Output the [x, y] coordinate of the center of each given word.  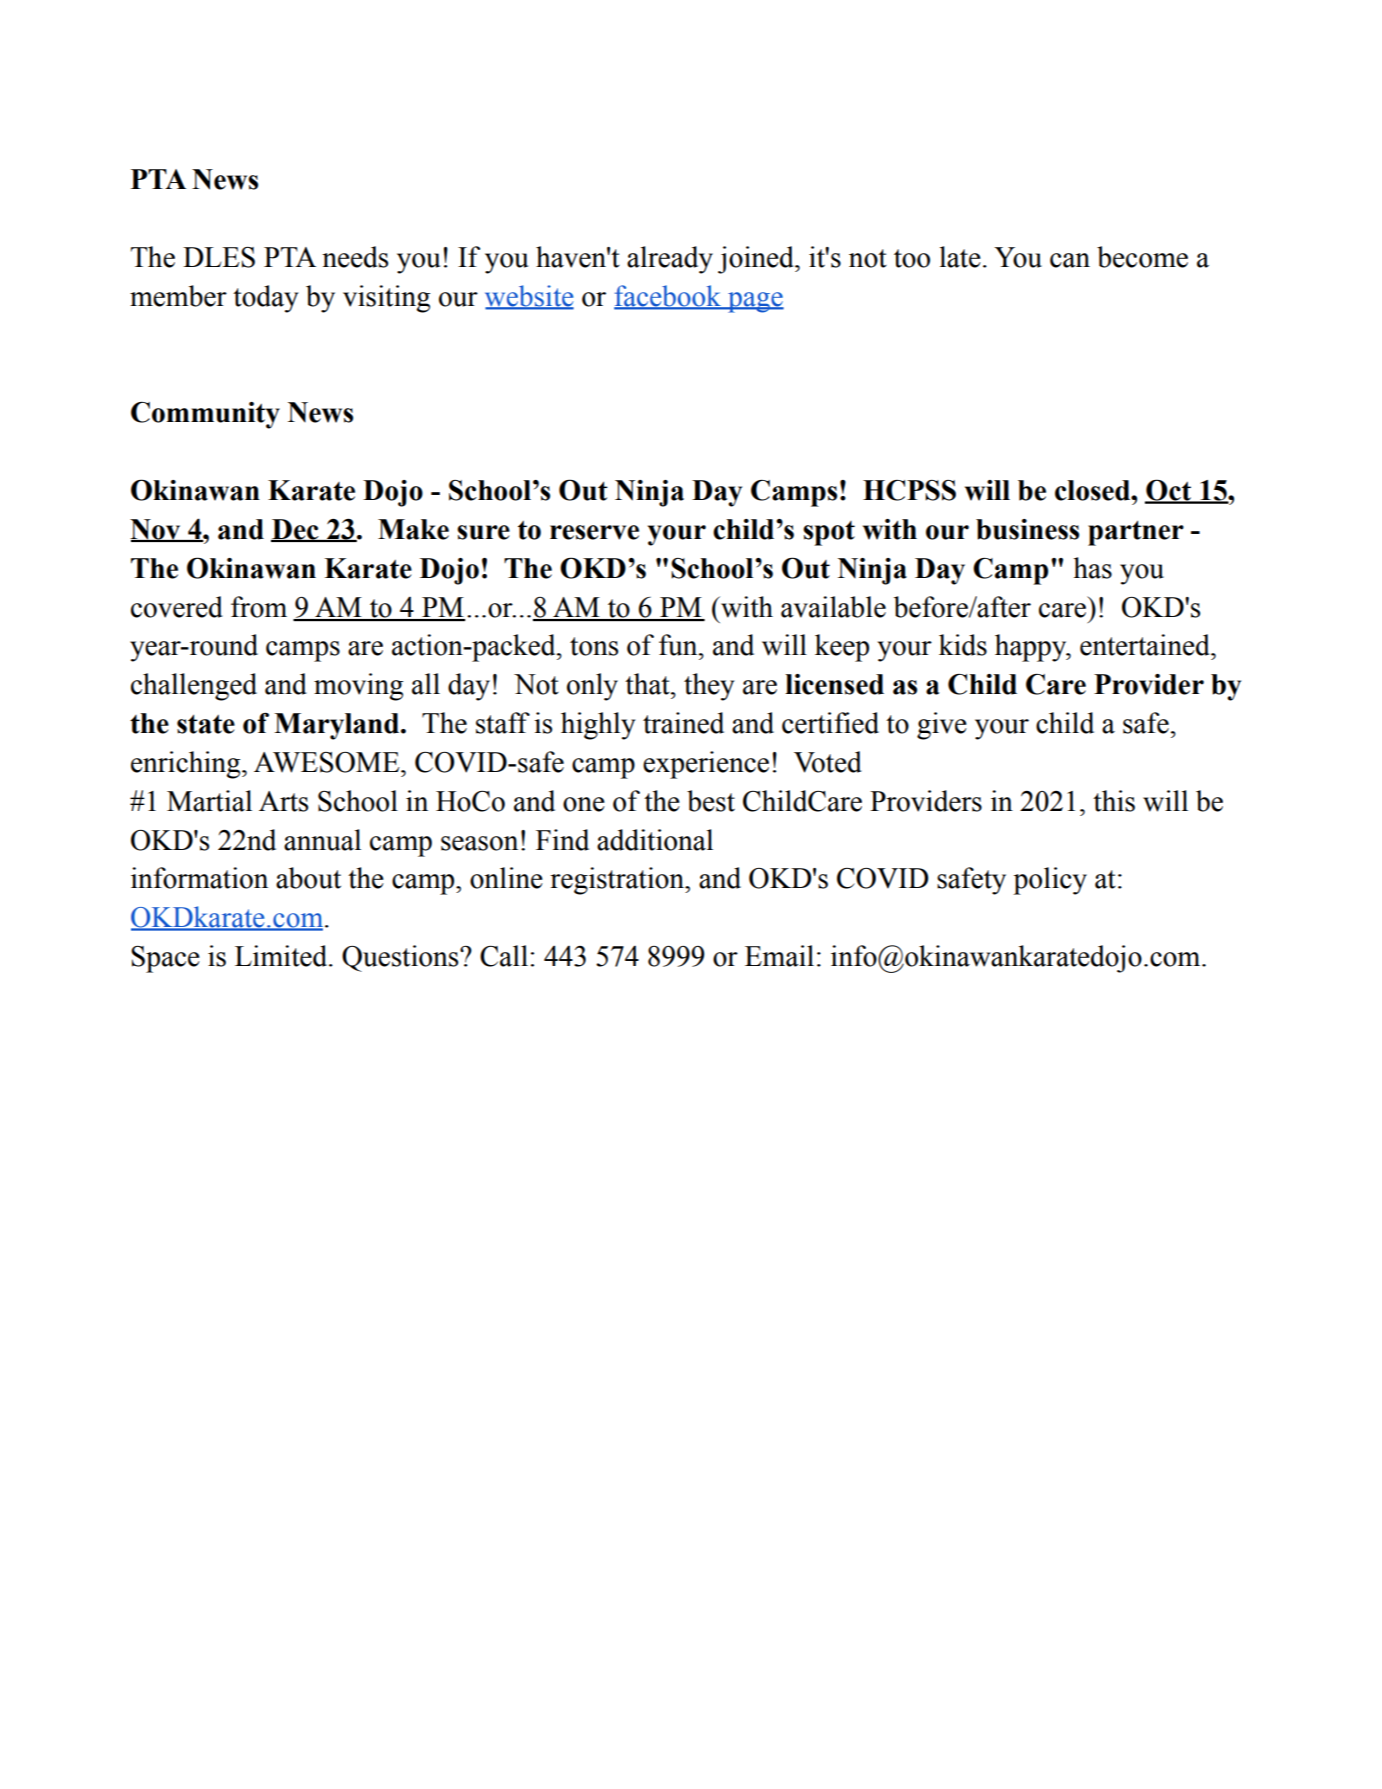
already [670, 260]
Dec [296, 530]
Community [205, 415]
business [1027, 529]
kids [963, 645]
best [711, 801]
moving [358, 687]
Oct [1169, 491]
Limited [282, 956]
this [1114, 801]
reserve [594, 532]
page [755, 302]
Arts [283, 801]
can [1070, 260]
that [648, 684]
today [265, 299]
